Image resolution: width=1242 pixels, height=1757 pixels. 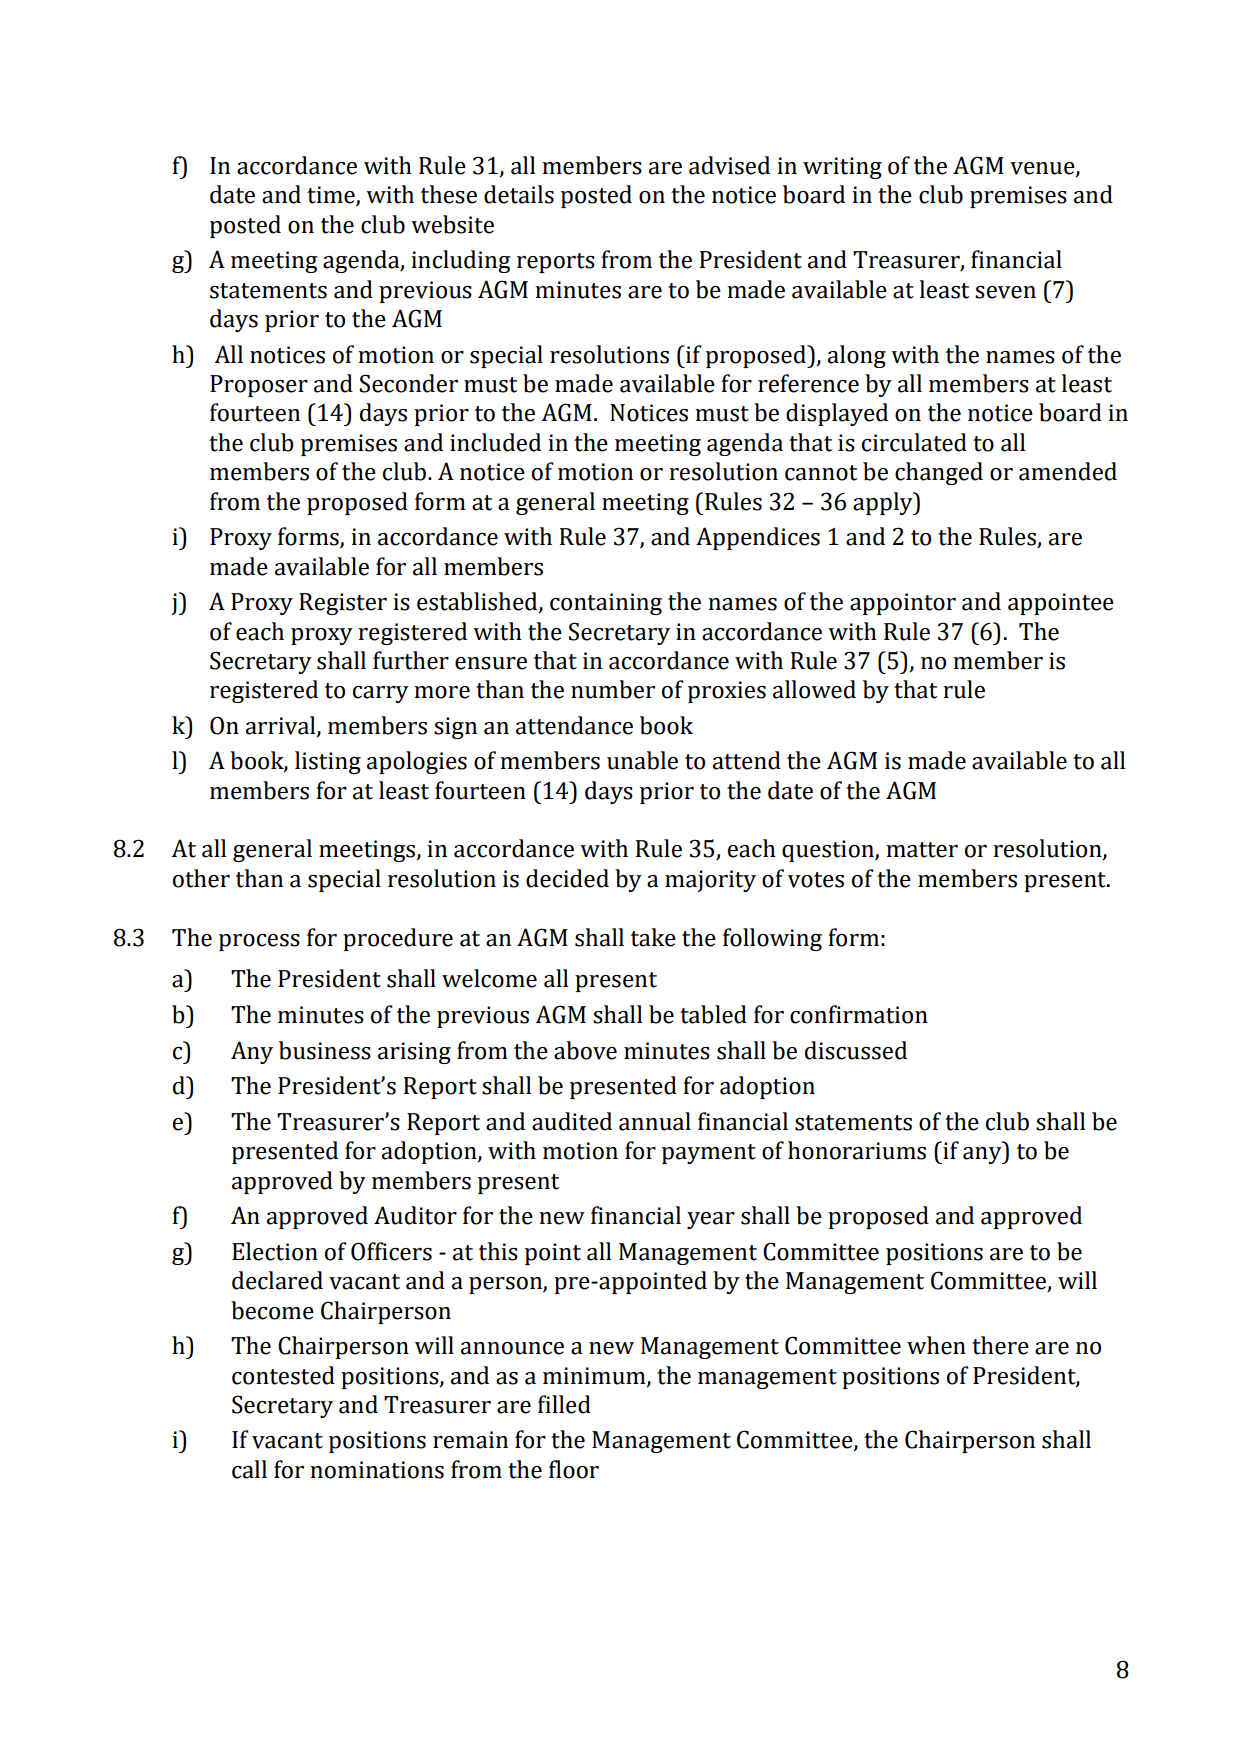 I want to click on call, so click(x=249, y=1469).
